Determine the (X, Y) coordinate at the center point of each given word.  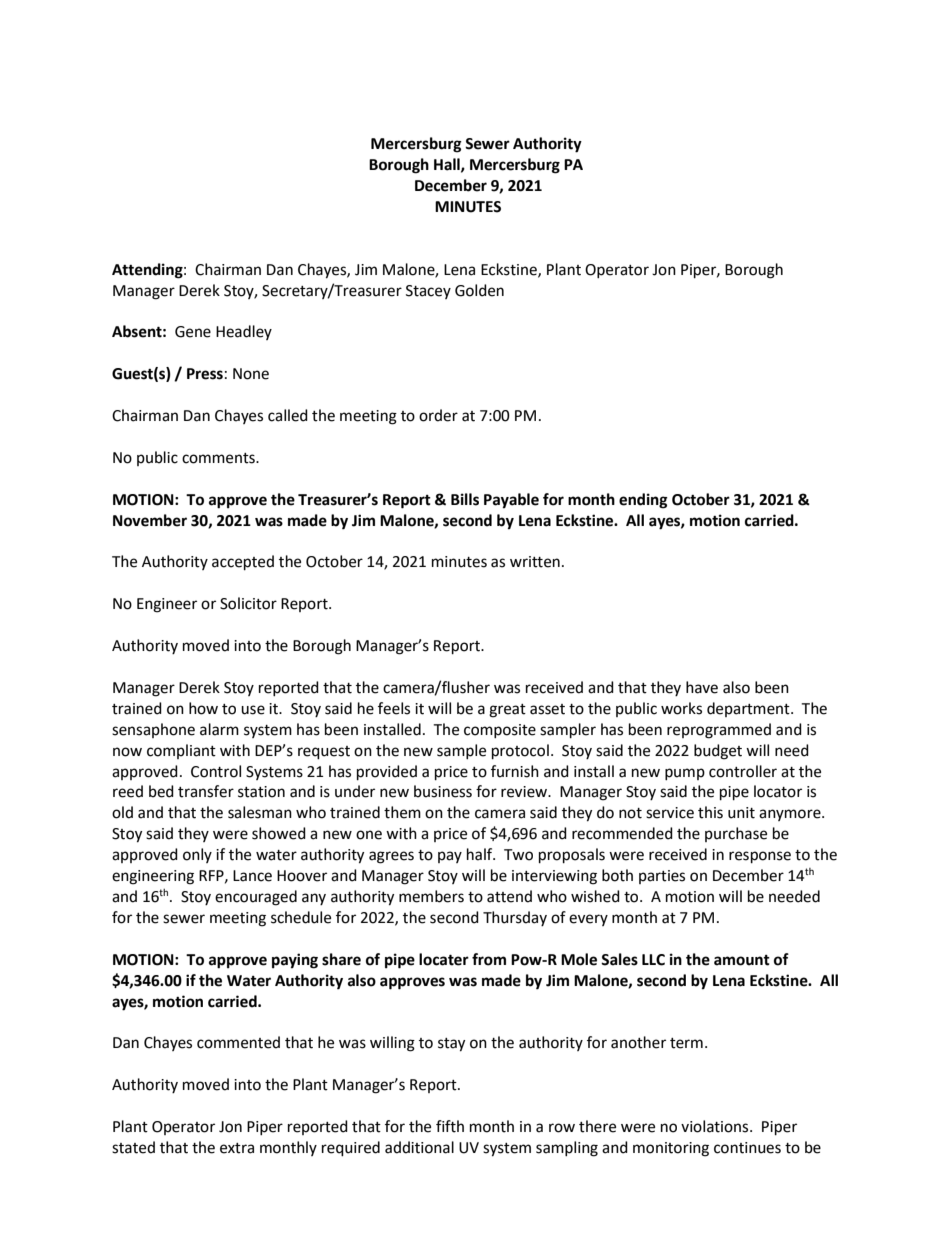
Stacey (428, 292)
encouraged (256, 898)
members (431, 896)
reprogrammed (719, 731)
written (535, 562)
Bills (465, 499)
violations (716, 1126)
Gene (193, 332)
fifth (450, 1126)
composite (500, 731)
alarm (219, 729)
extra (237, 1148)
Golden (479, 290)
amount (742, 960)
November (150, 520)
